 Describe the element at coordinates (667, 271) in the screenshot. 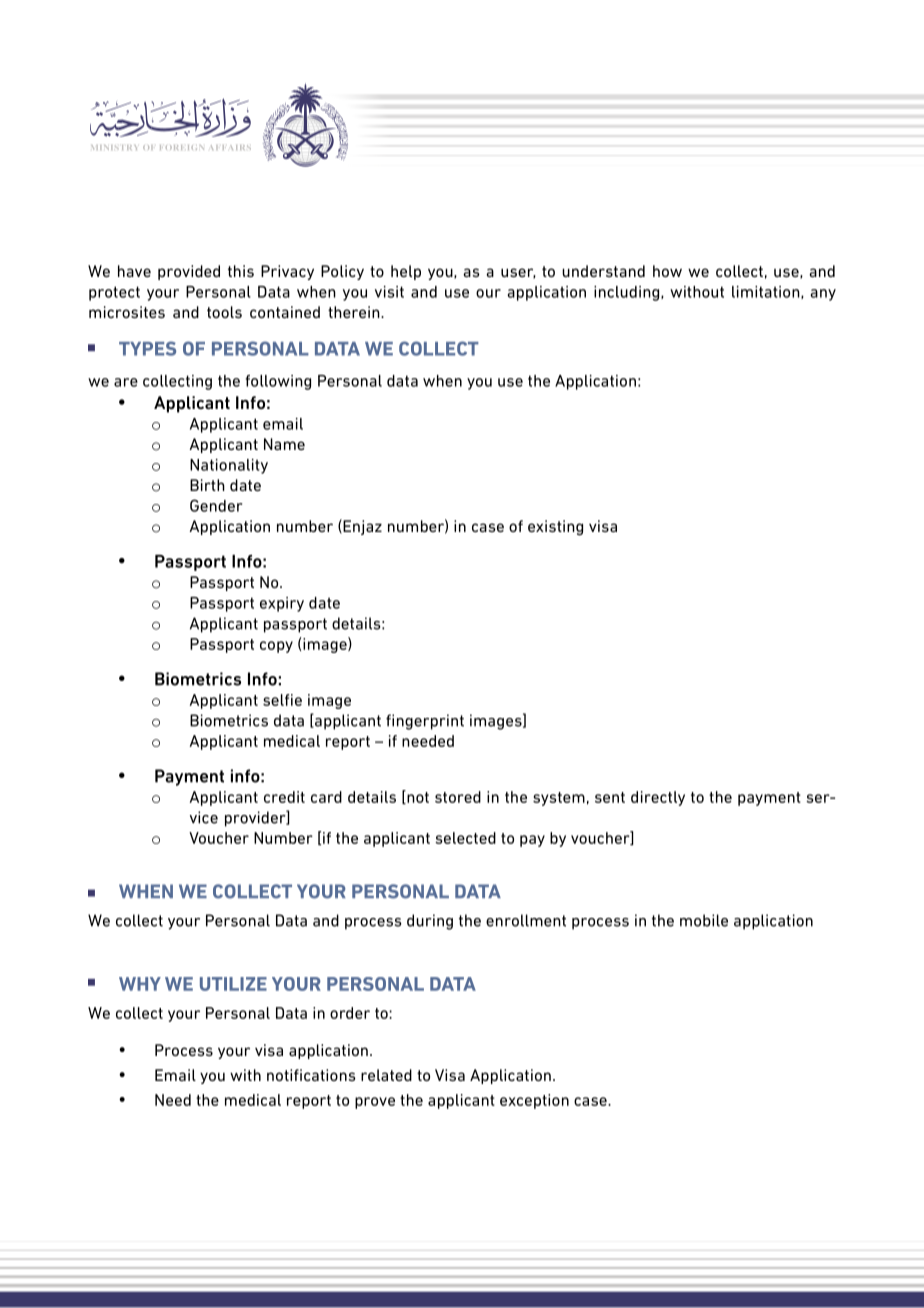

I see `how` at that location.
